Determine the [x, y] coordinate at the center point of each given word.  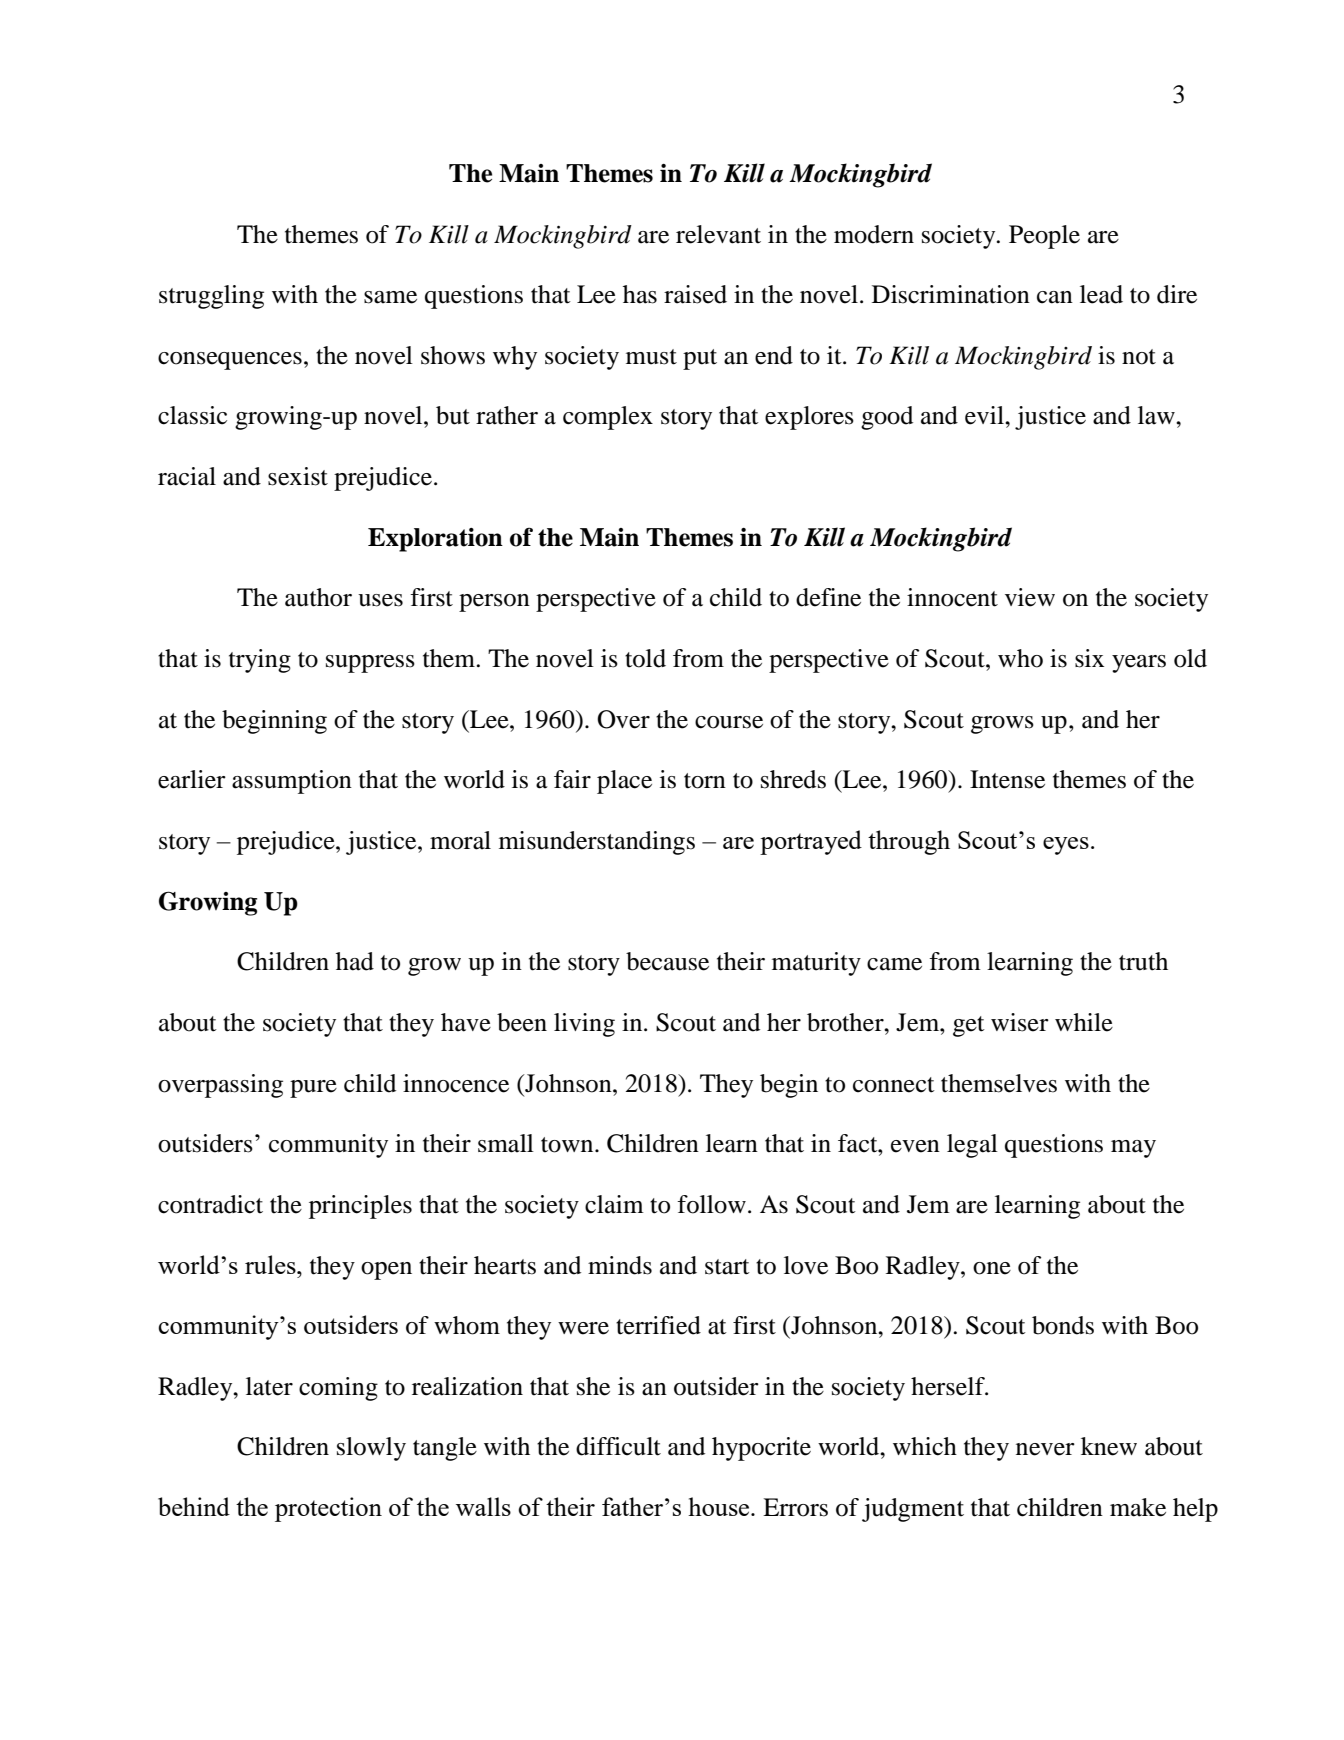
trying [260, 661]
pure [313, 1089]
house [720, 1506]
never [1045, 1449]
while [1084, 1022]
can [1055, 297]
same [390, 297]
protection [328, 1509]
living [584, 1025]
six [1089, 658]
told [645, 658]
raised [695, 294]
